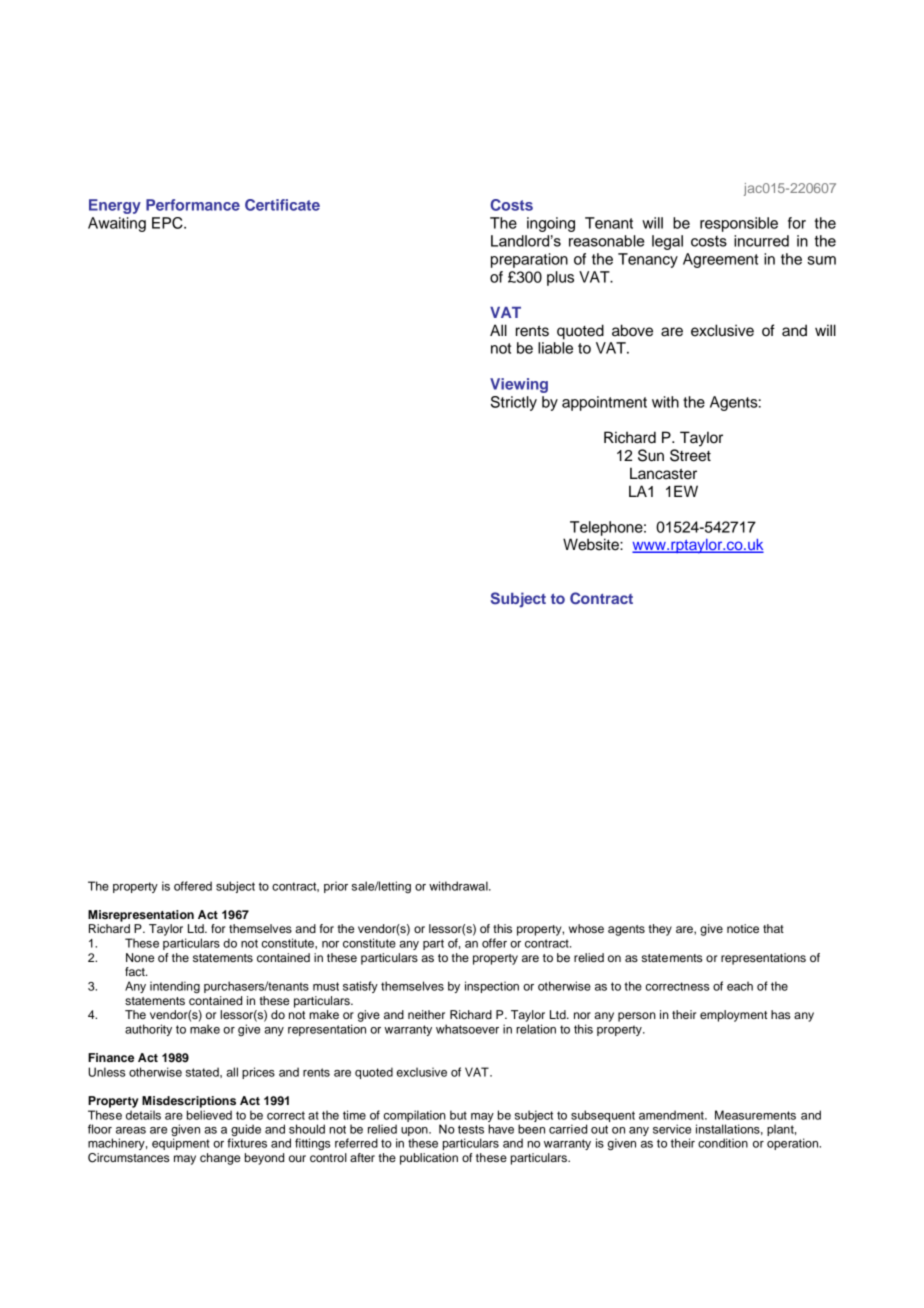 The width and height of the image is (924, 1308). I want to click on equipment, so click(181, 1143).
